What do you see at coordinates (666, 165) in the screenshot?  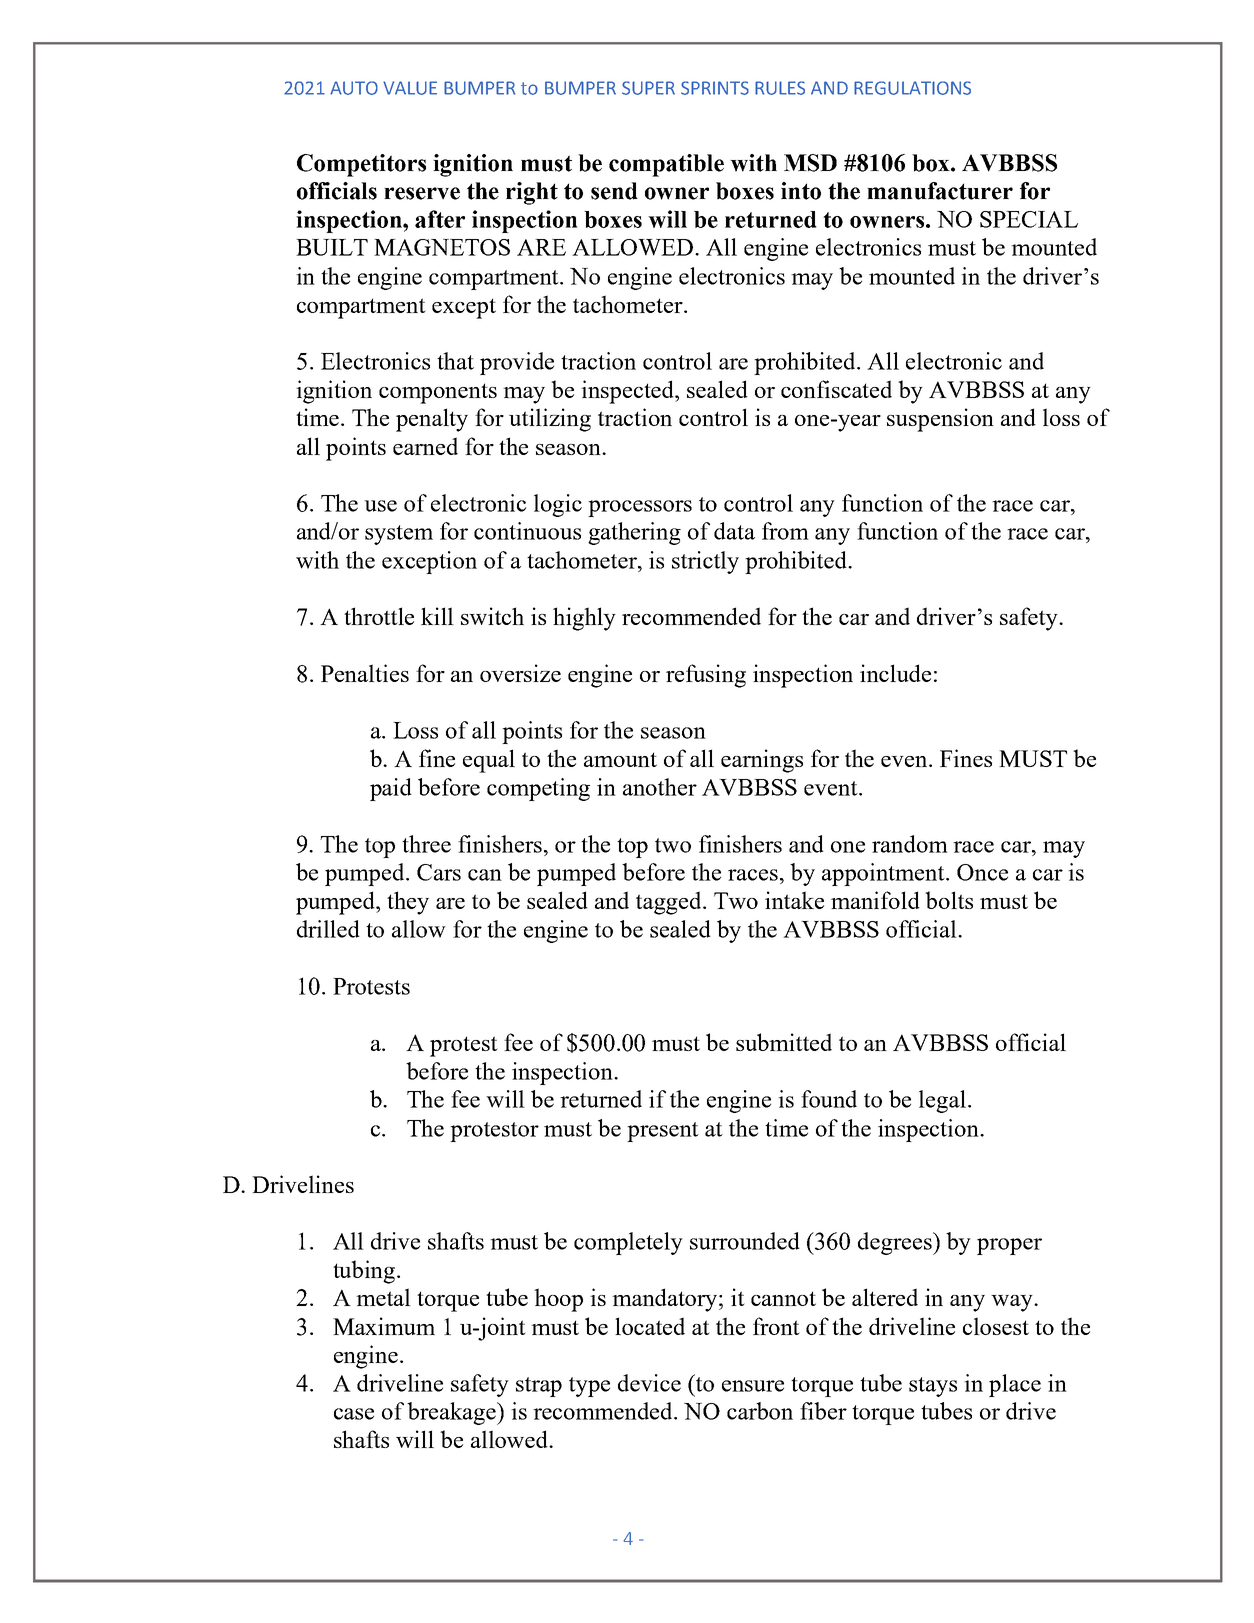 I see `compatible` at bounding box center [666, 165].
